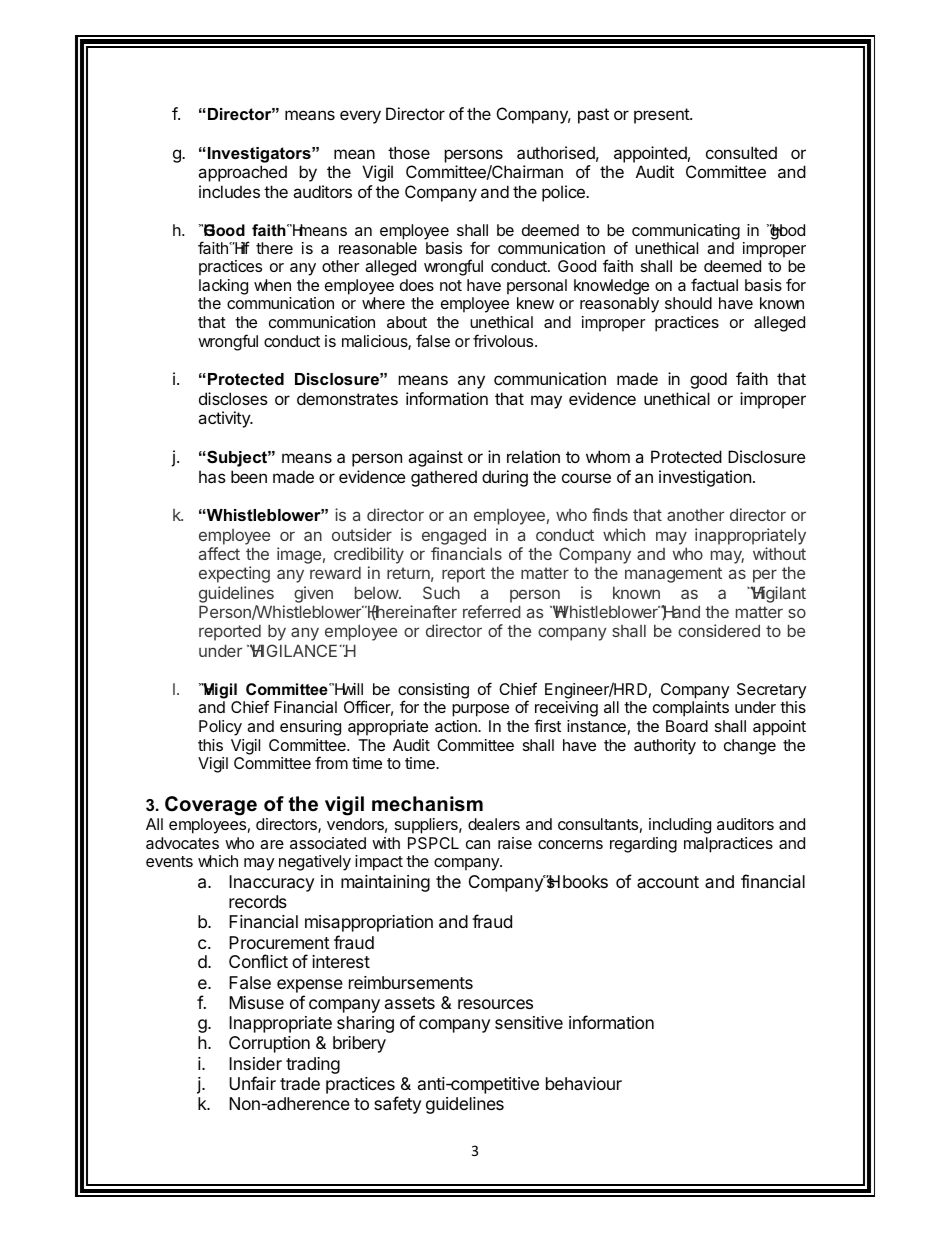  I want to click on Unfair, so click(252, 1083).
